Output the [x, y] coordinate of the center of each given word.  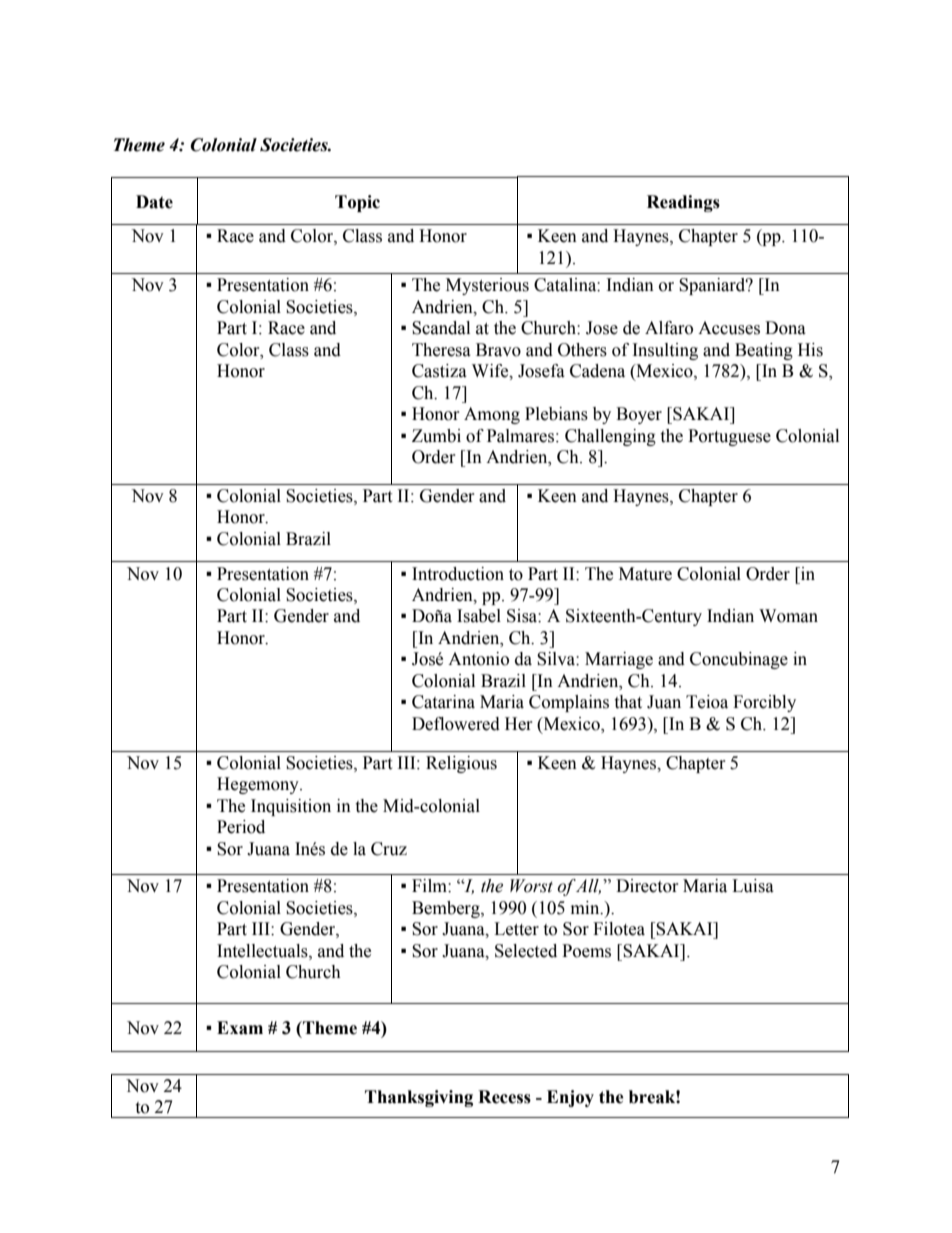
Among [492, 415]
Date [154, 202]
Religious [461, 764]
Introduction [458, 574]
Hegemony [259, 785]
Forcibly [764, 703]
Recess [504, 1097]
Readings [683, 203]
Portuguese [729, 437]
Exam [240, 1028]
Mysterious [487, 286]
